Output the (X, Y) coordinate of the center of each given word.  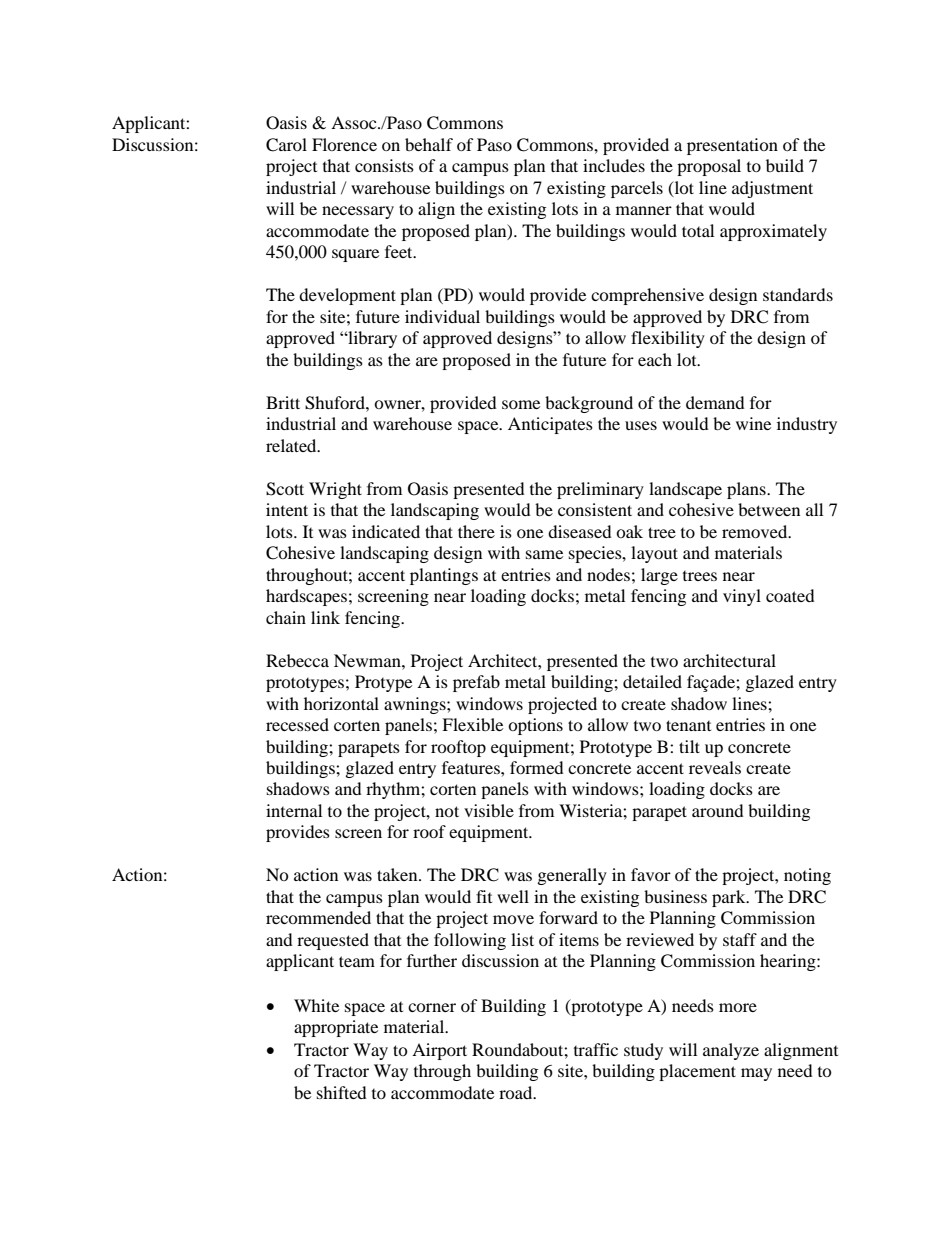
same (544, 554)
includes (614, 165)
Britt (283, 402)
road (517, 1092)
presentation (732, 146)
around (718, 810)
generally (572, 876)
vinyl (742, 597)
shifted (342, 1092)
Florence (344, 144)
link (325, 617)
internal (294, 810)
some (521, 404)
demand (715, 402)
